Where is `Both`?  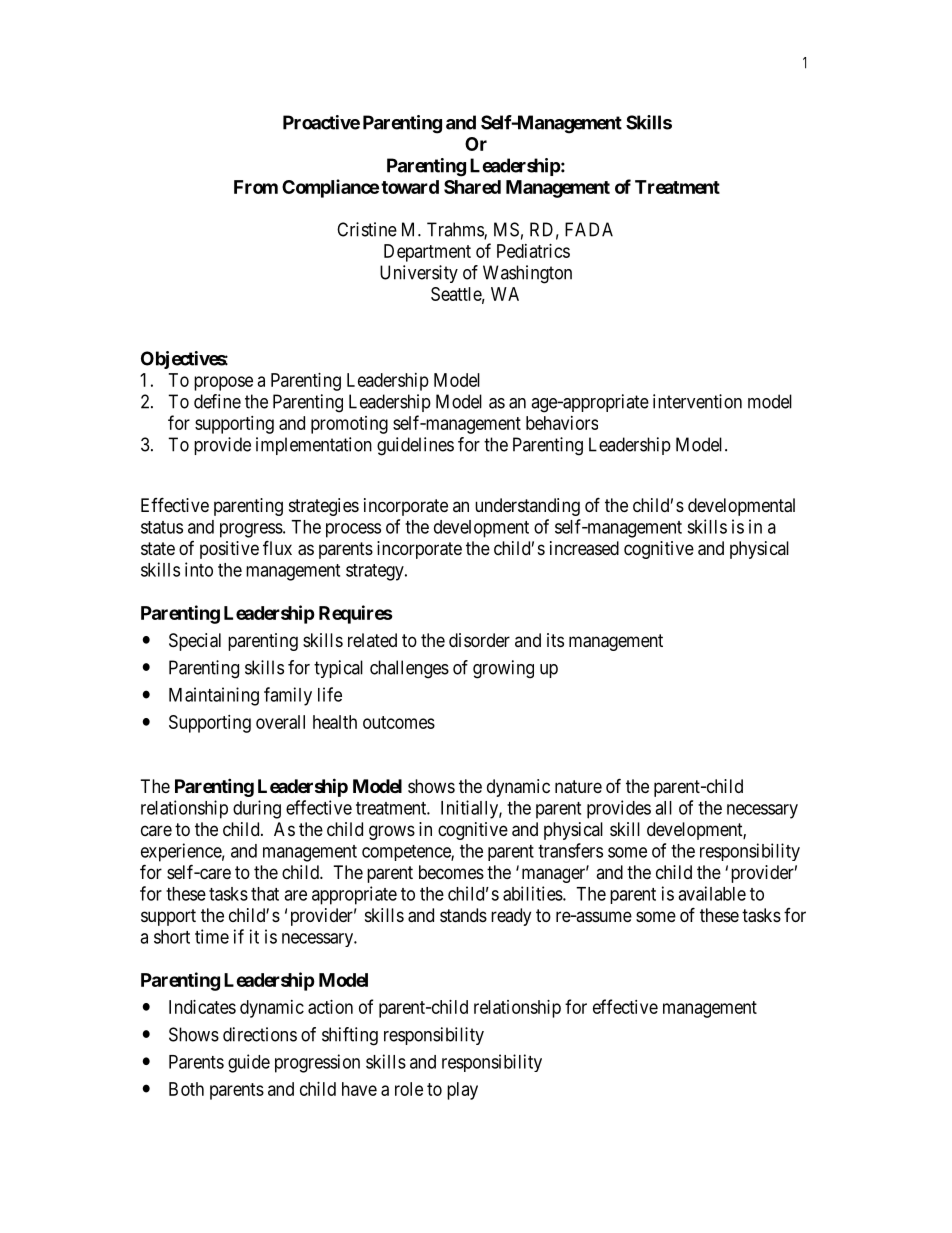
Both is located at coordinates (186, 1089).
